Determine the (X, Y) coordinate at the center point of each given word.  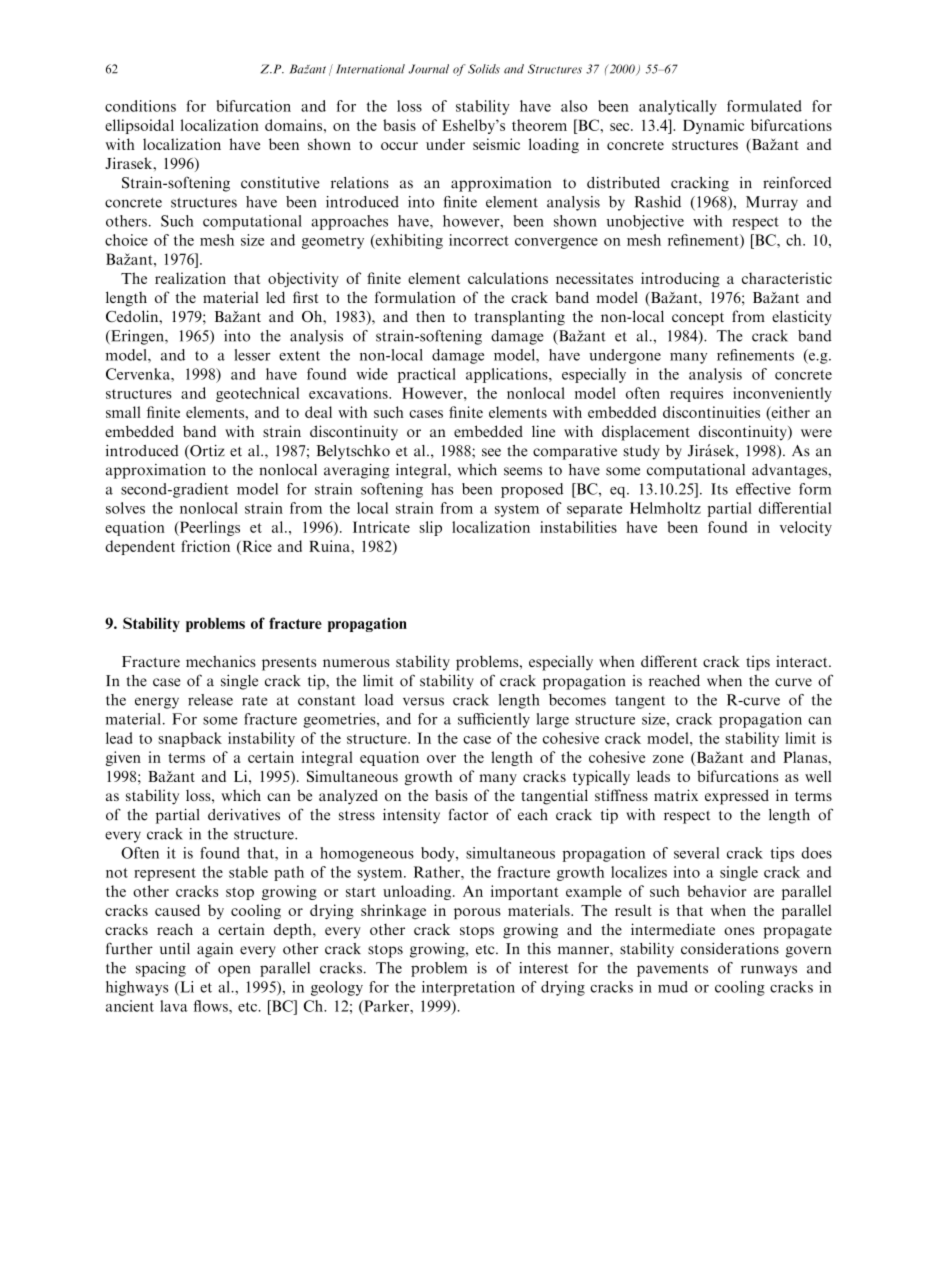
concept (698, 319)
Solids (484, 69)
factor (468, 814)
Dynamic (713, 126)
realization (190, 278)
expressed (737, 797)
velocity (806, 528)
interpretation (468, 988)
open (234, 971)
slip (431, 528)
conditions (140, 106)
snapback (190, 739)
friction (205, 546)
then (430, 316)
